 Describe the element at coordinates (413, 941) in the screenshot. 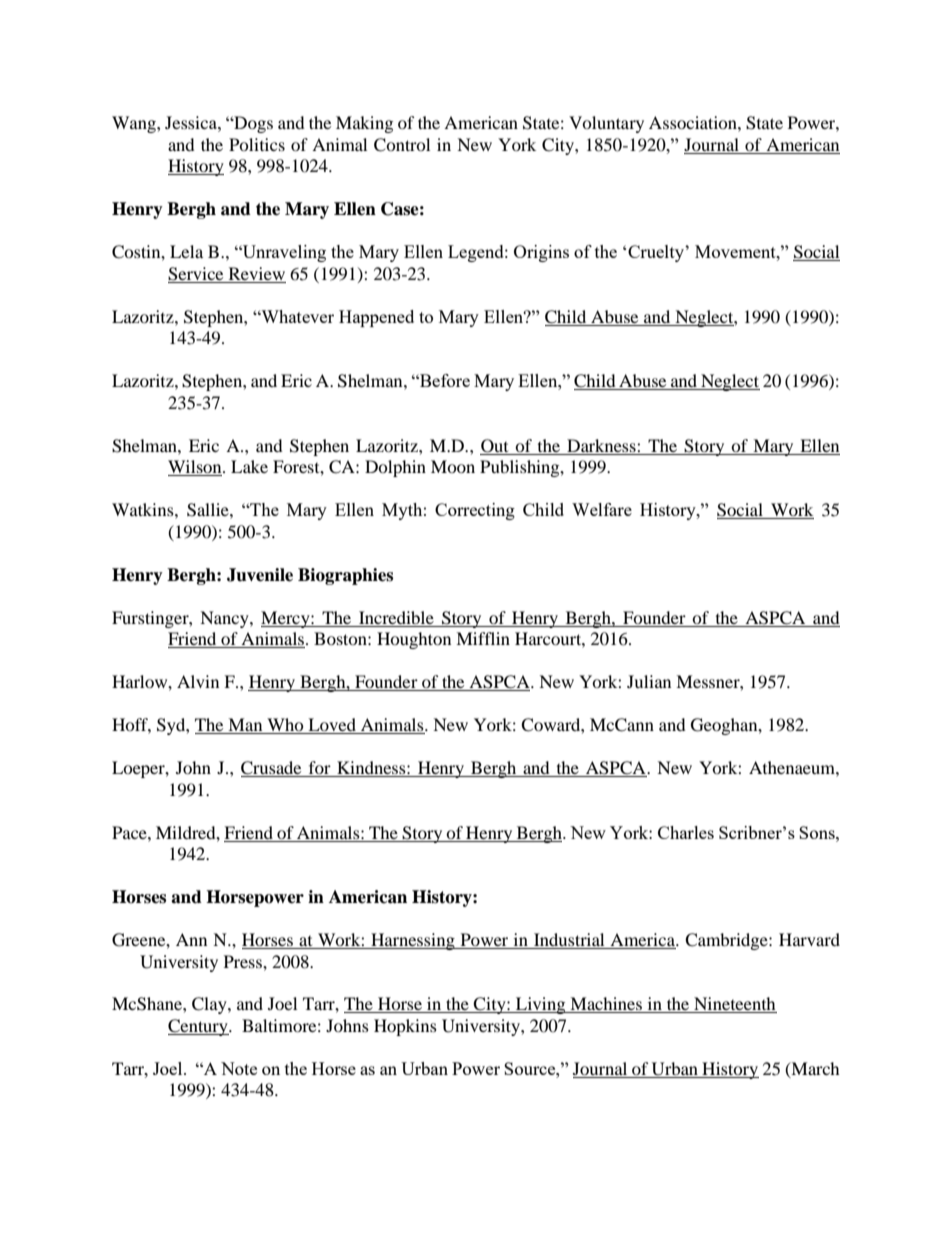

I see `Harnessing` at that location.
